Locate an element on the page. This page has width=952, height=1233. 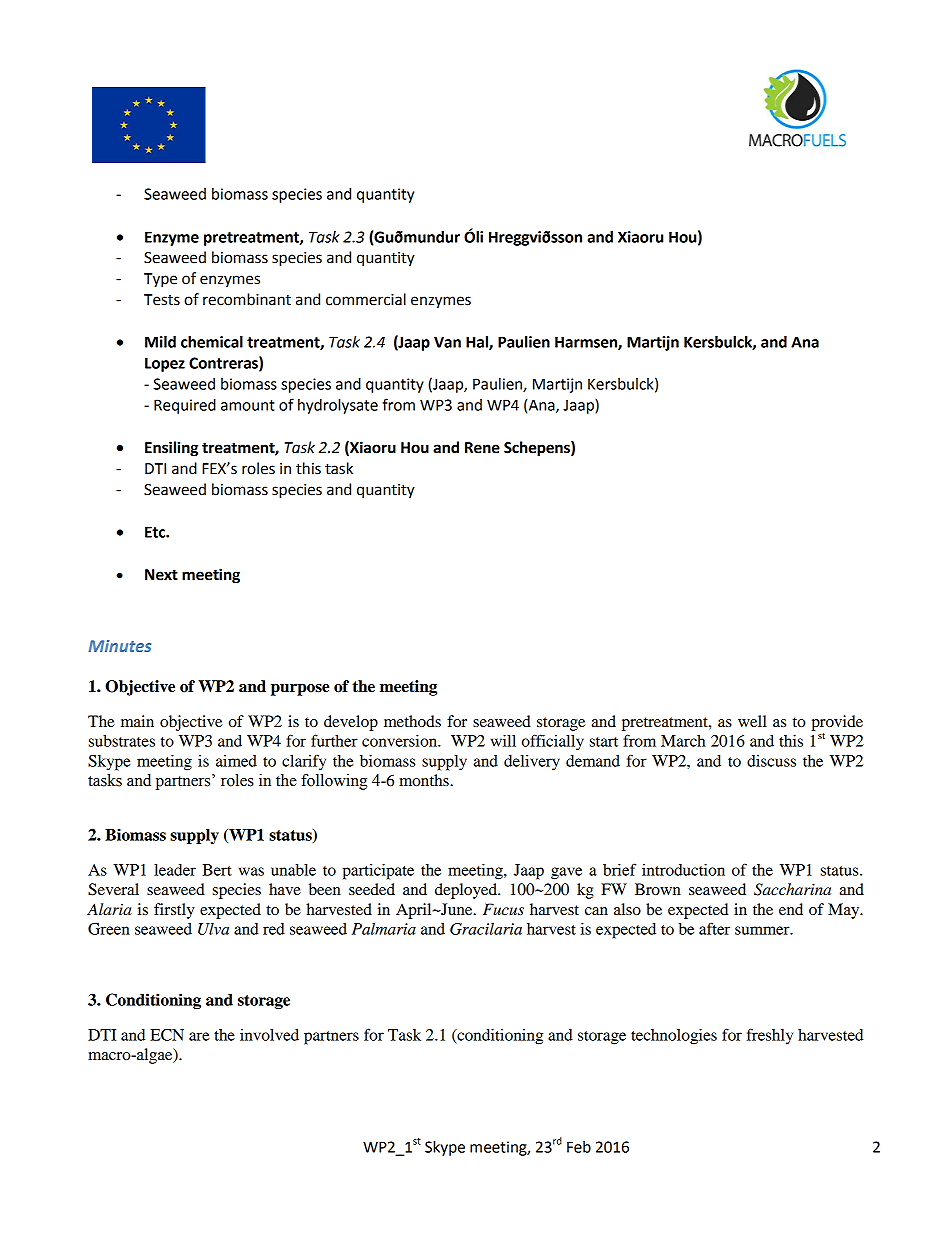
Feb is located at coordinates (579, 1147).
